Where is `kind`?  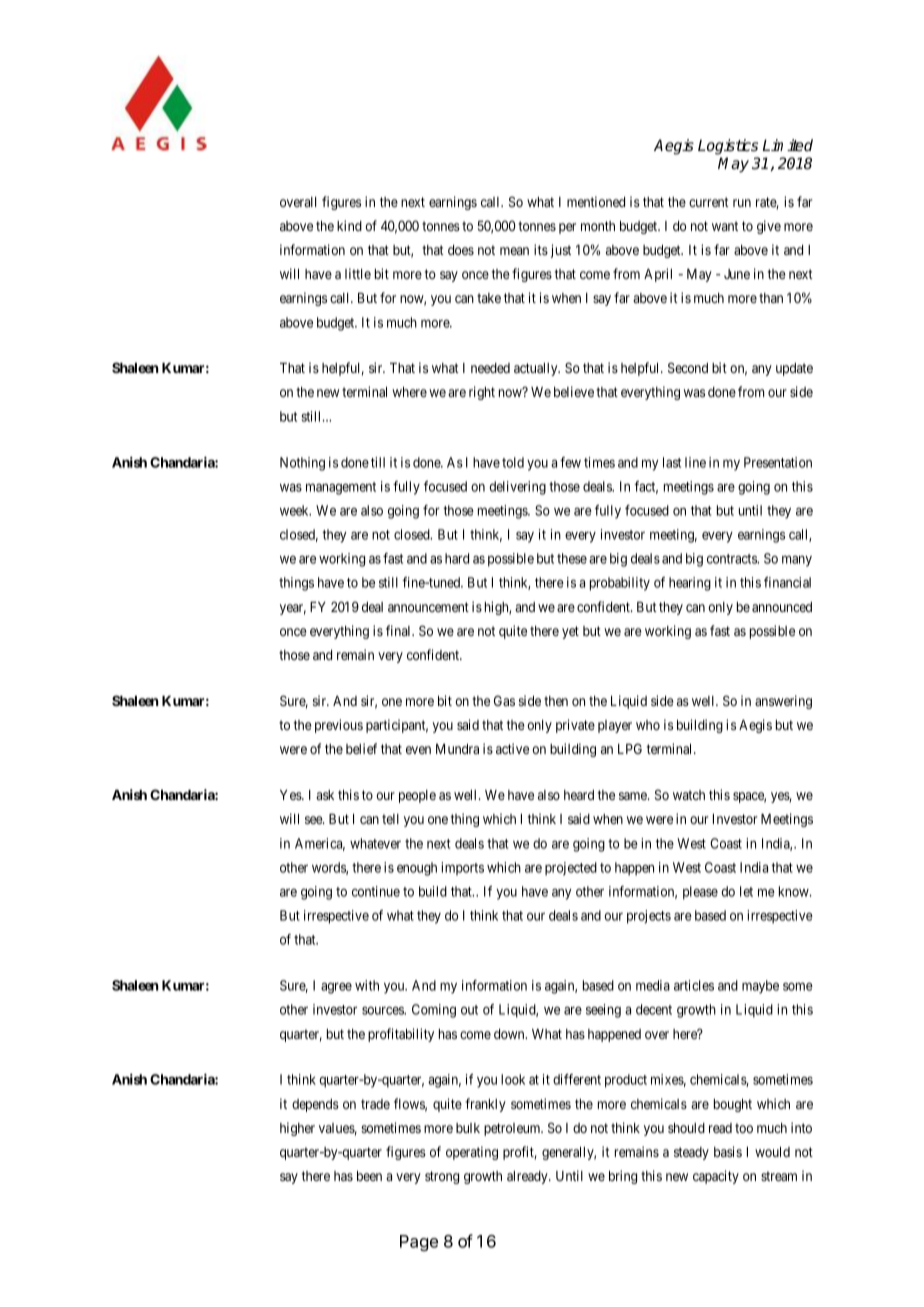
kind is located at coordinates (349, 225).
